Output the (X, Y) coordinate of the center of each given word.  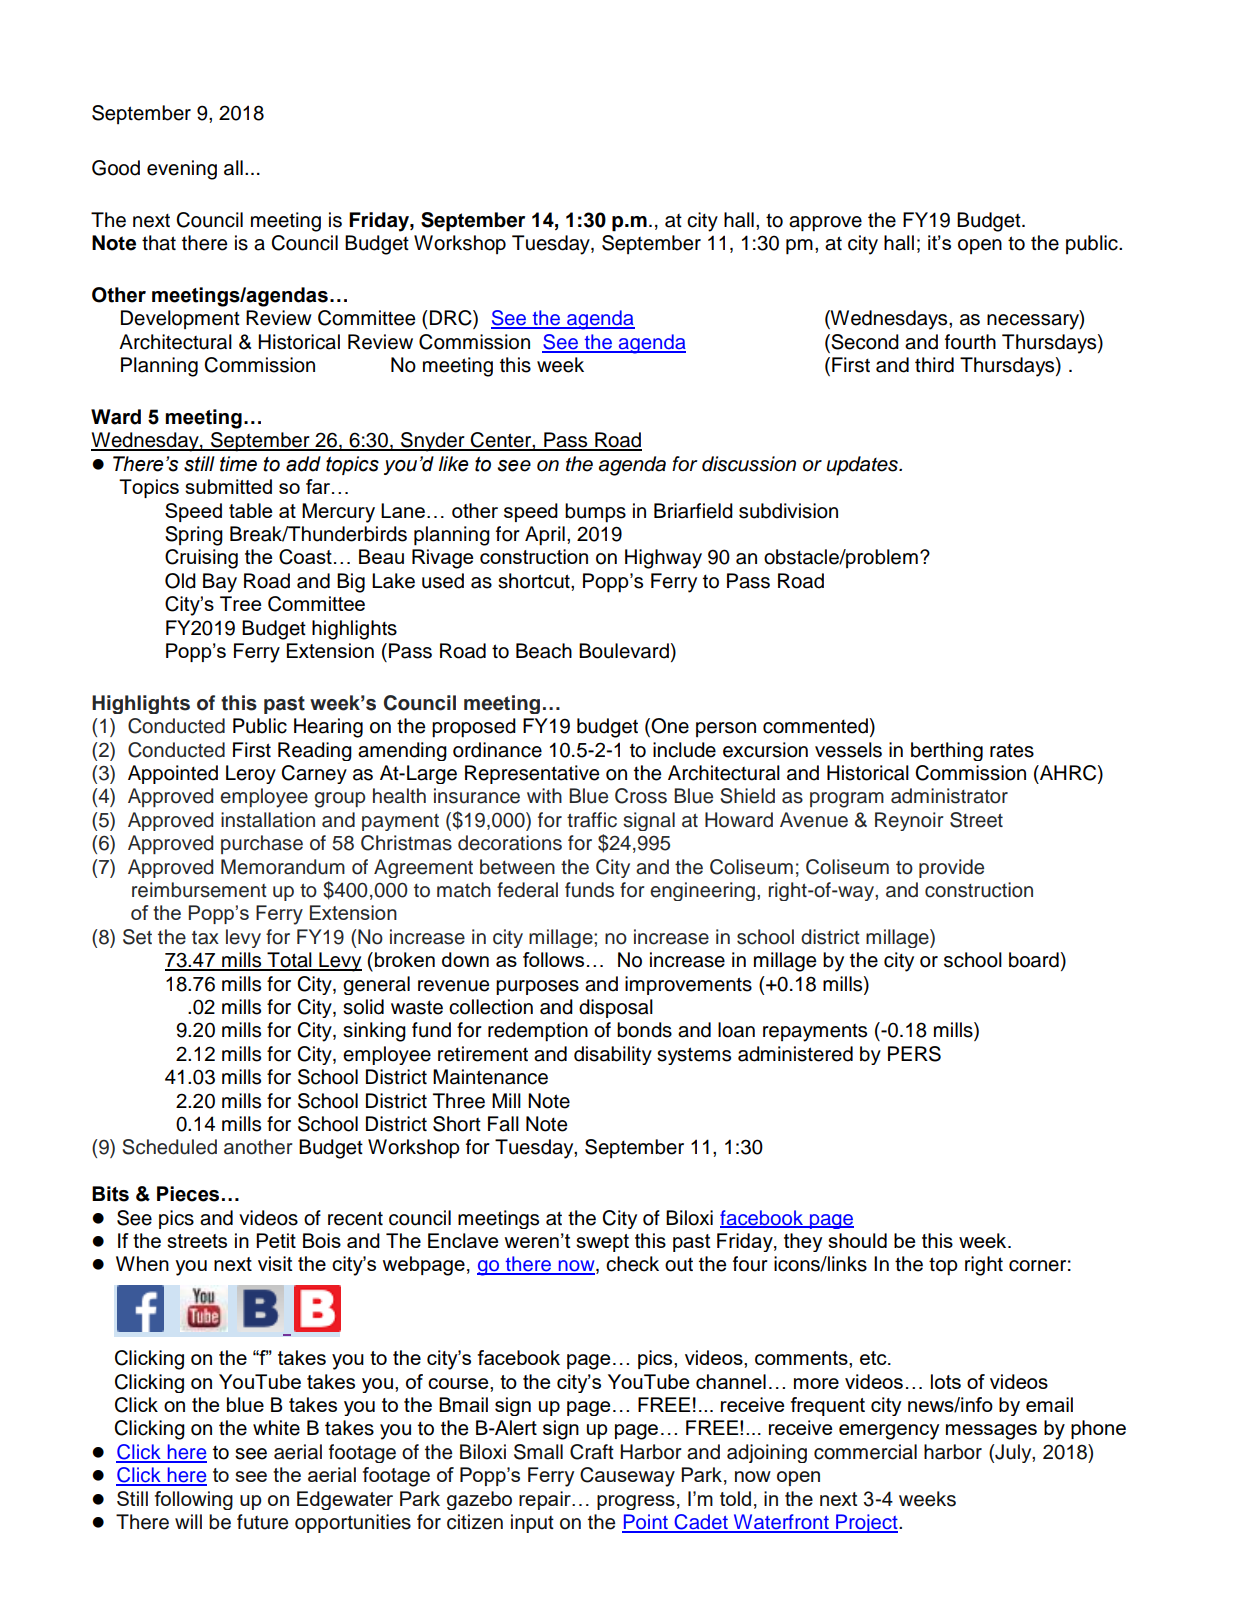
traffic (592, 820)
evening (182, 170)
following (194, 1500)
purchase (262, 844)
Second (864, 343)
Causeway (627, 1477)
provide (951, 868)
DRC (452, 319)
